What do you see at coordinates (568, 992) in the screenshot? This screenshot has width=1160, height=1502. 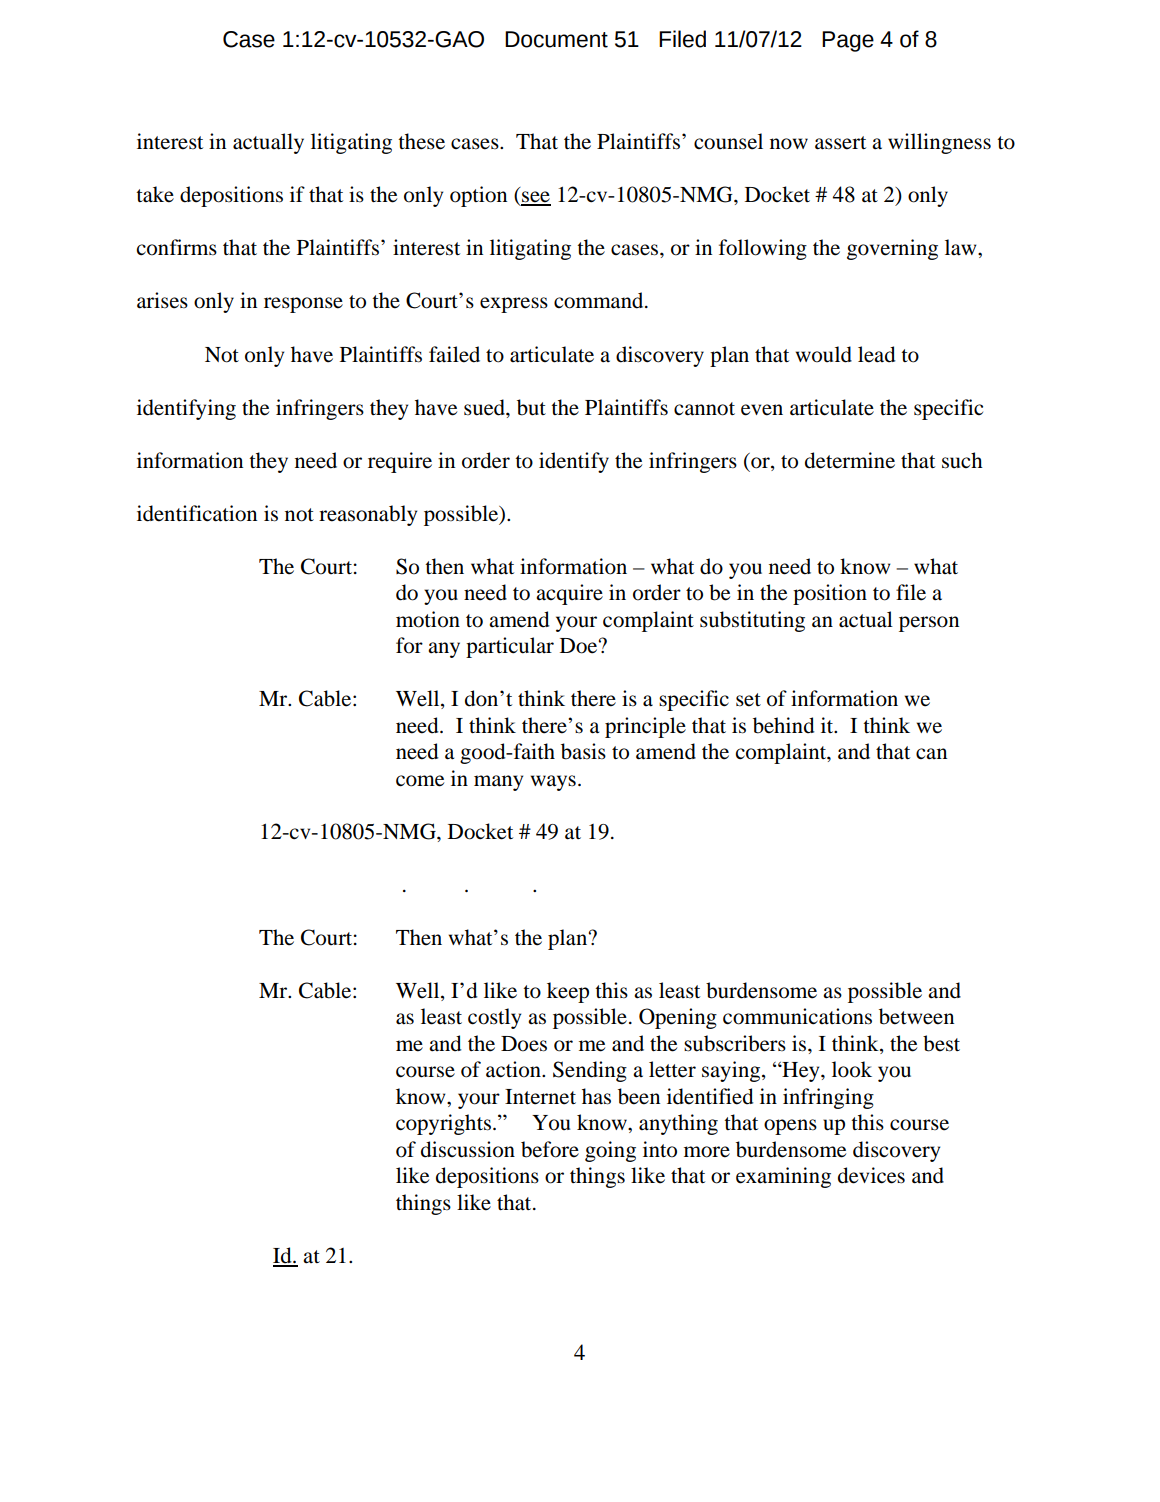 I see `keep` at bounding box center [568, 992].
